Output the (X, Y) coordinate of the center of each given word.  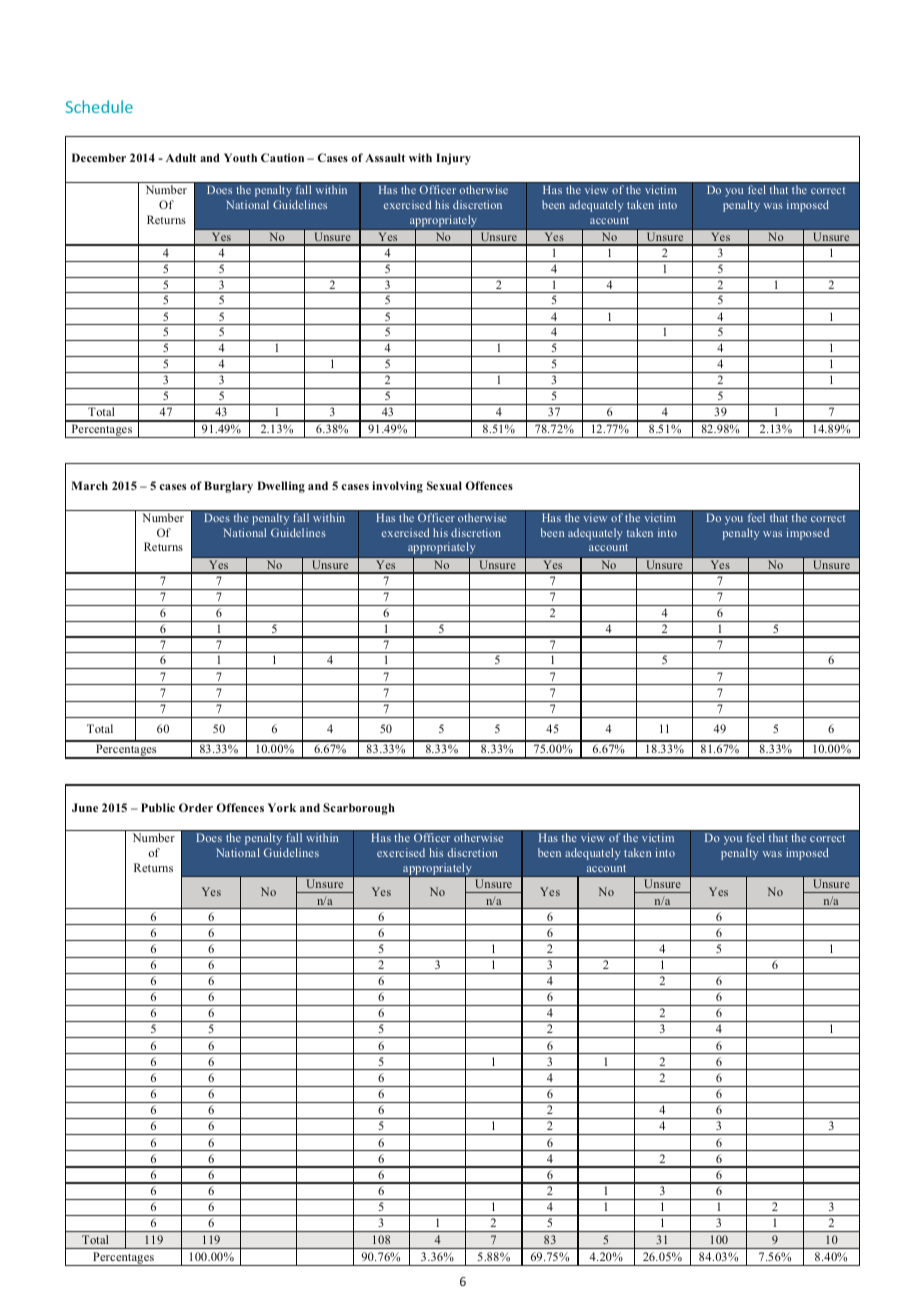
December (99, 157)
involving (397, 487)
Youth (240, 157)
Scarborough (359, 809)
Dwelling (281, 487)
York (281, 807)
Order (196, 807)
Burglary (228, 487)
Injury (453, 159)
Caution (282, 157)
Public (158, 807)
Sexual (444, 485)
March (89, 485)
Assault (385, 157)
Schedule (99, 106)
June (85, 807)
